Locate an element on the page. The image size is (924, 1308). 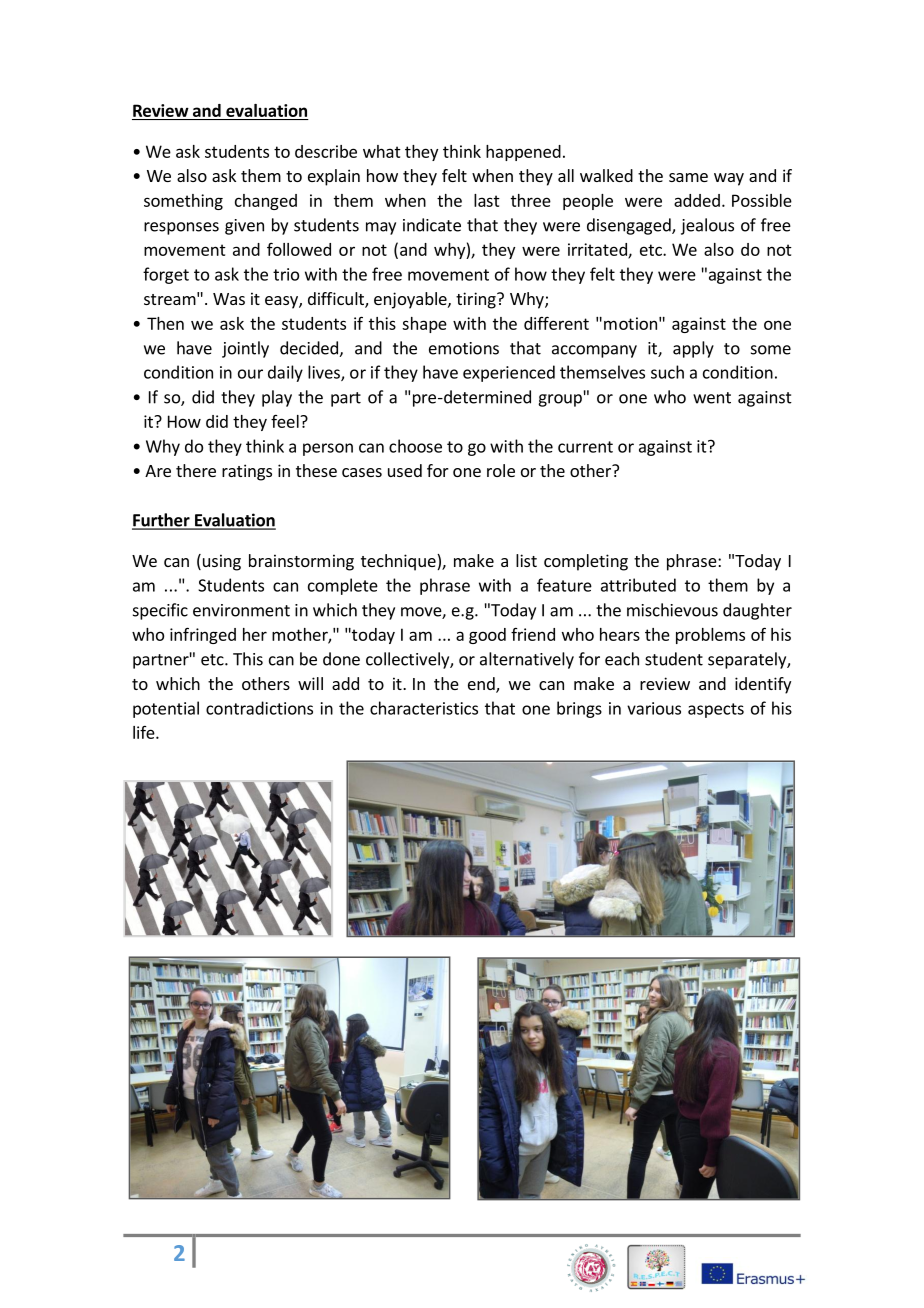
changed is located at coordinates (266, 202).
